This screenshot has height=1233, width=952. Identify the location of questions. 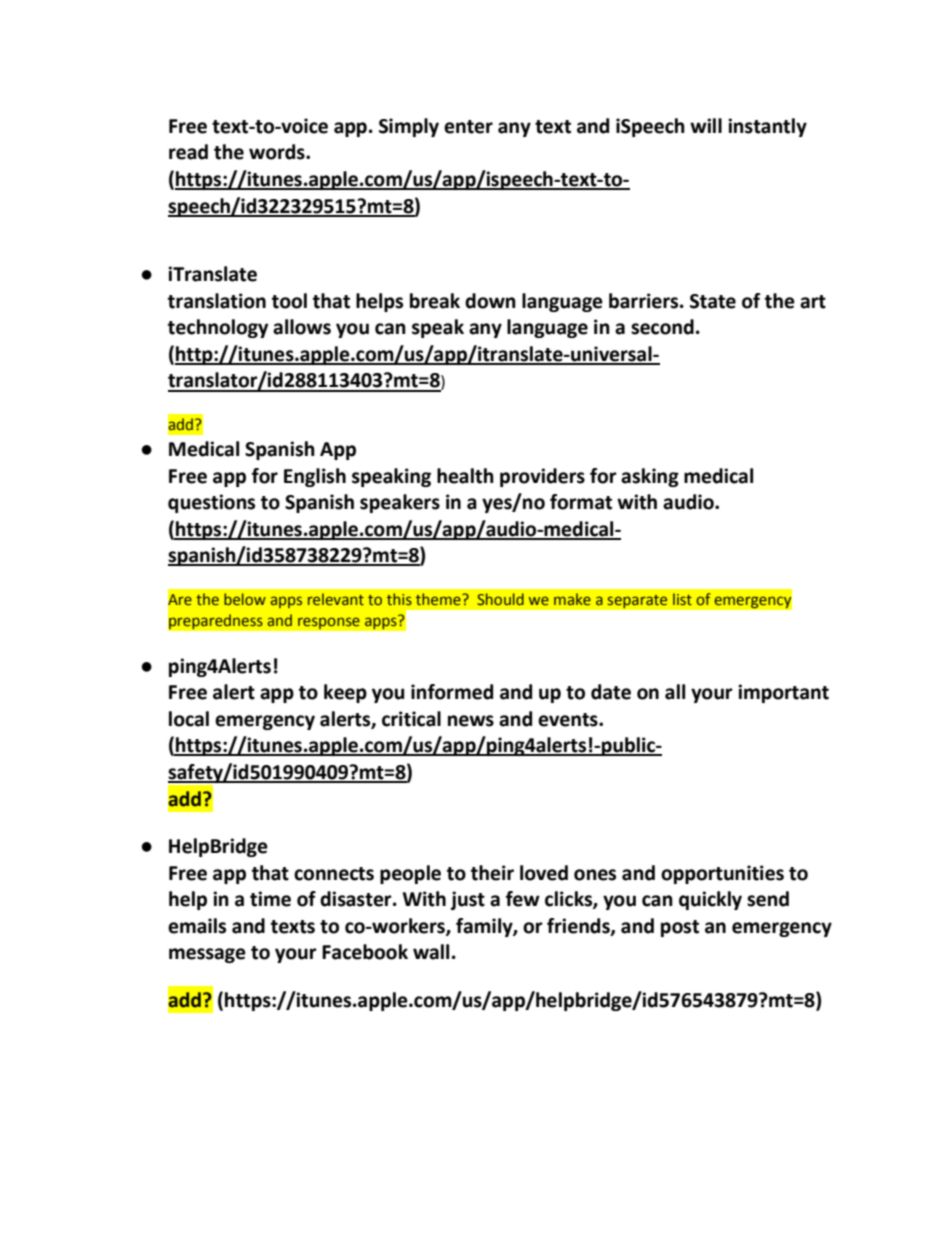
(211, 503).
